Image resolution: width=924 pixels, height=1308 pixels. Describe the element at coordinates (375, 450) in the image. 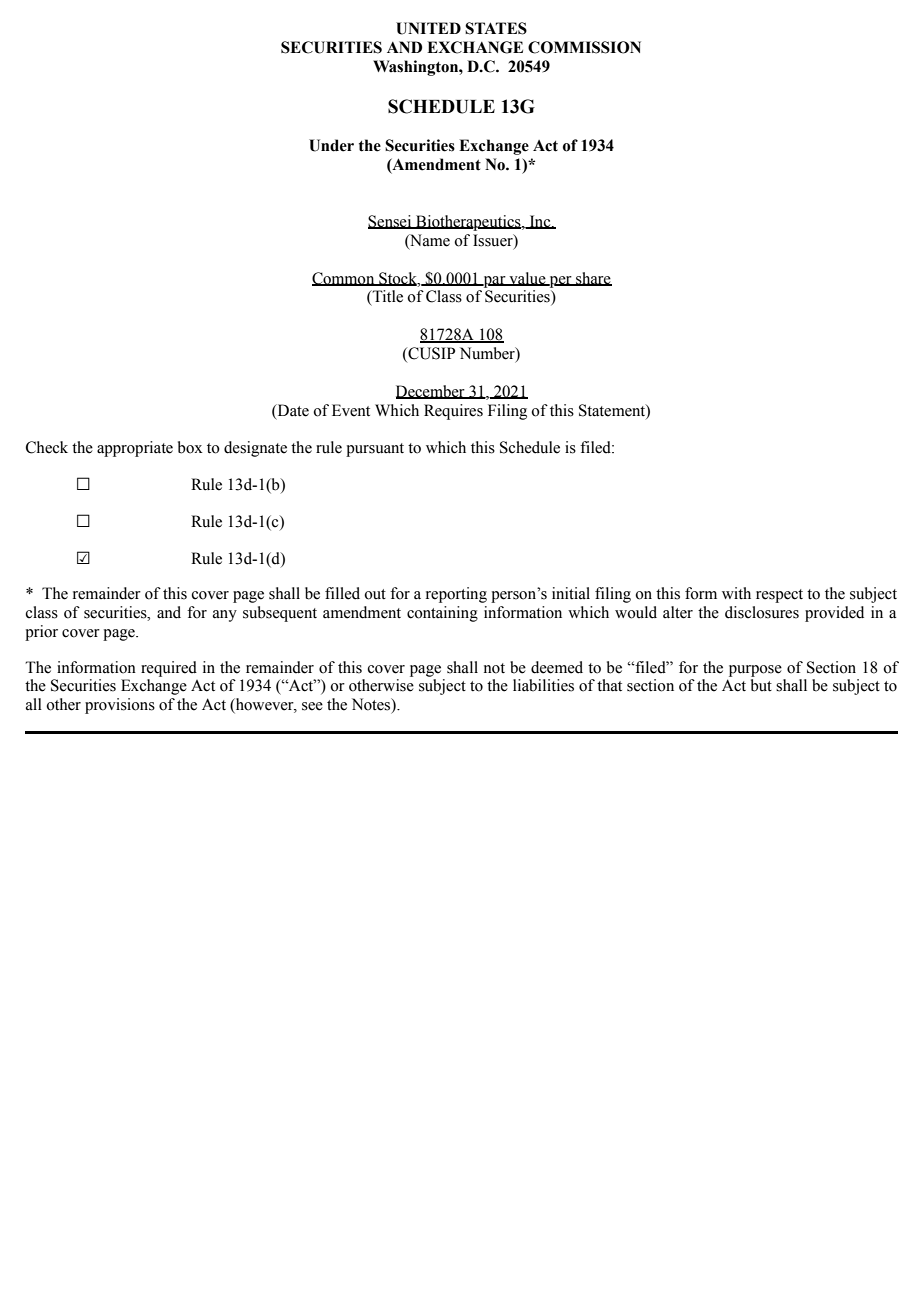

I see `pursuant` at that location.
